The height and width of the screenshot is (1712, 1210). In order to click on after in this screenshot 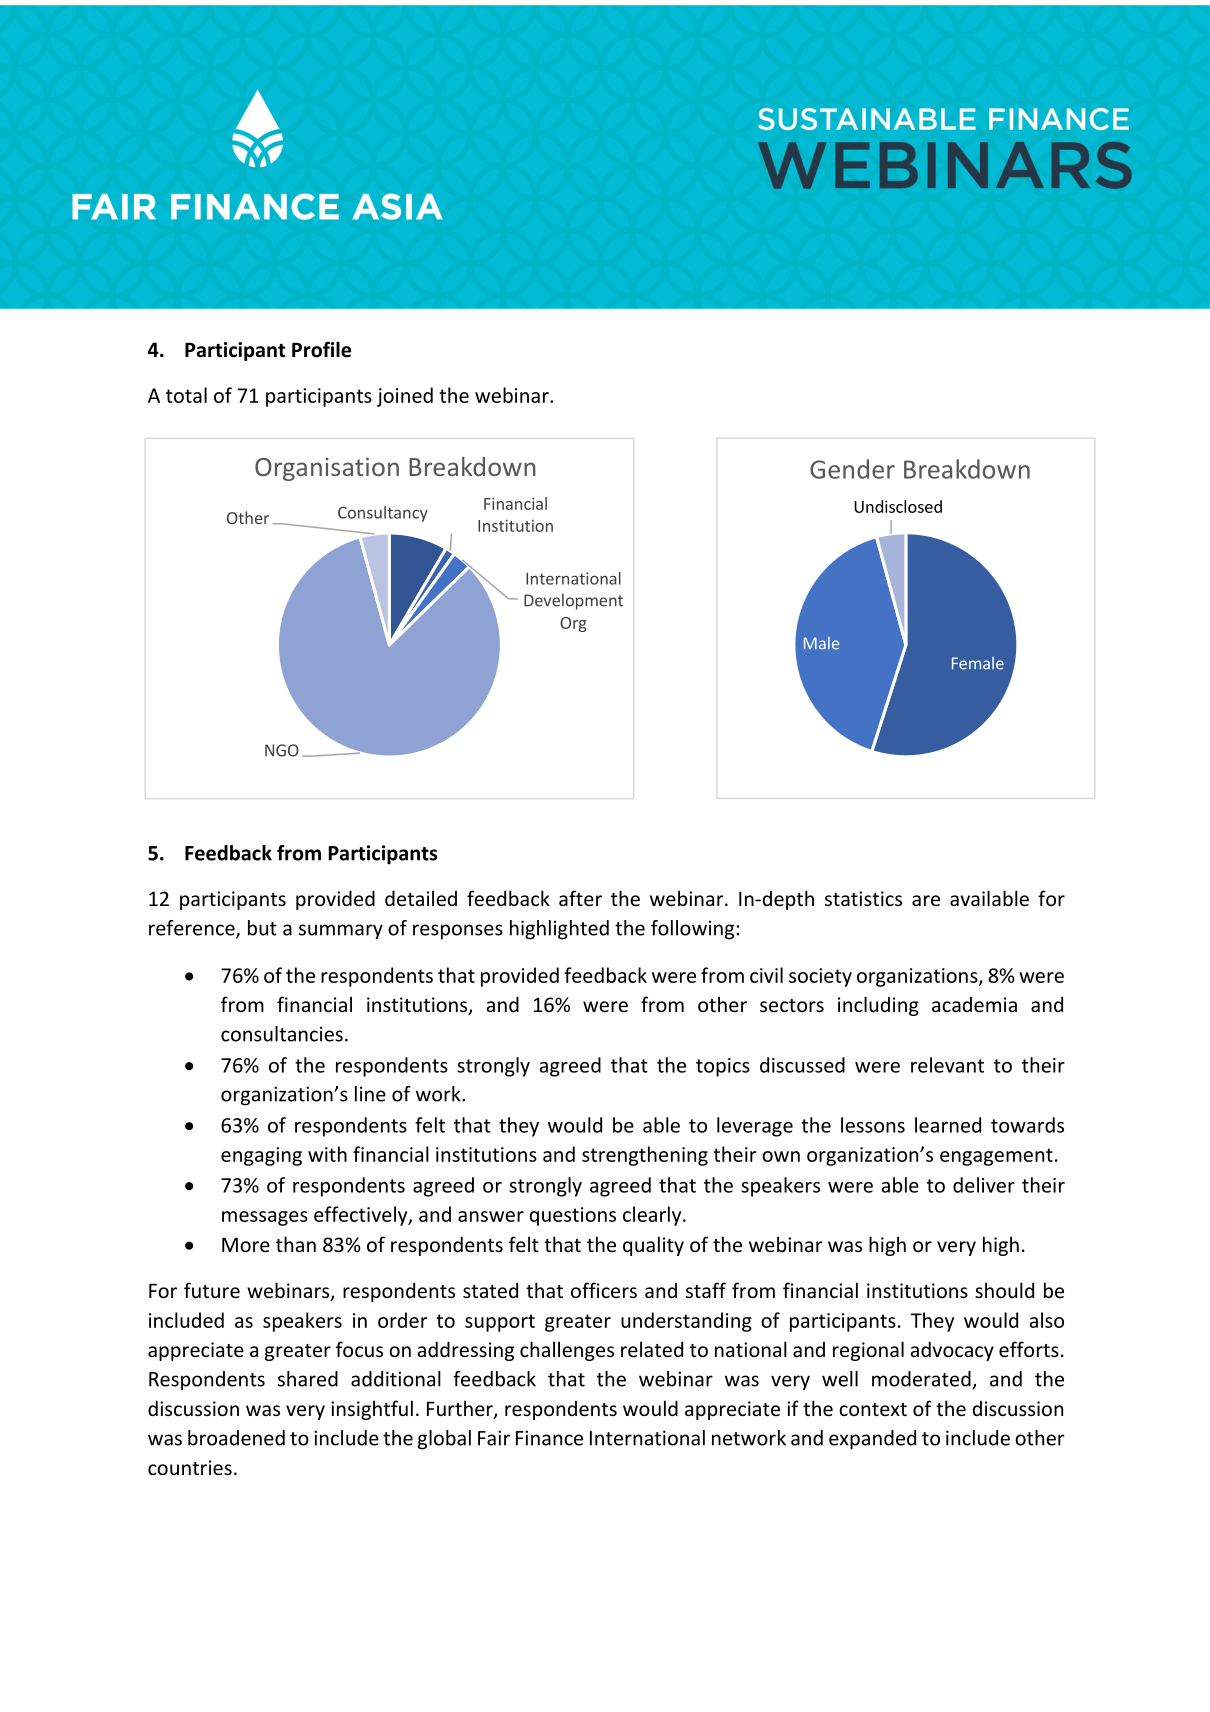, I will do `click(580, 898)`.
